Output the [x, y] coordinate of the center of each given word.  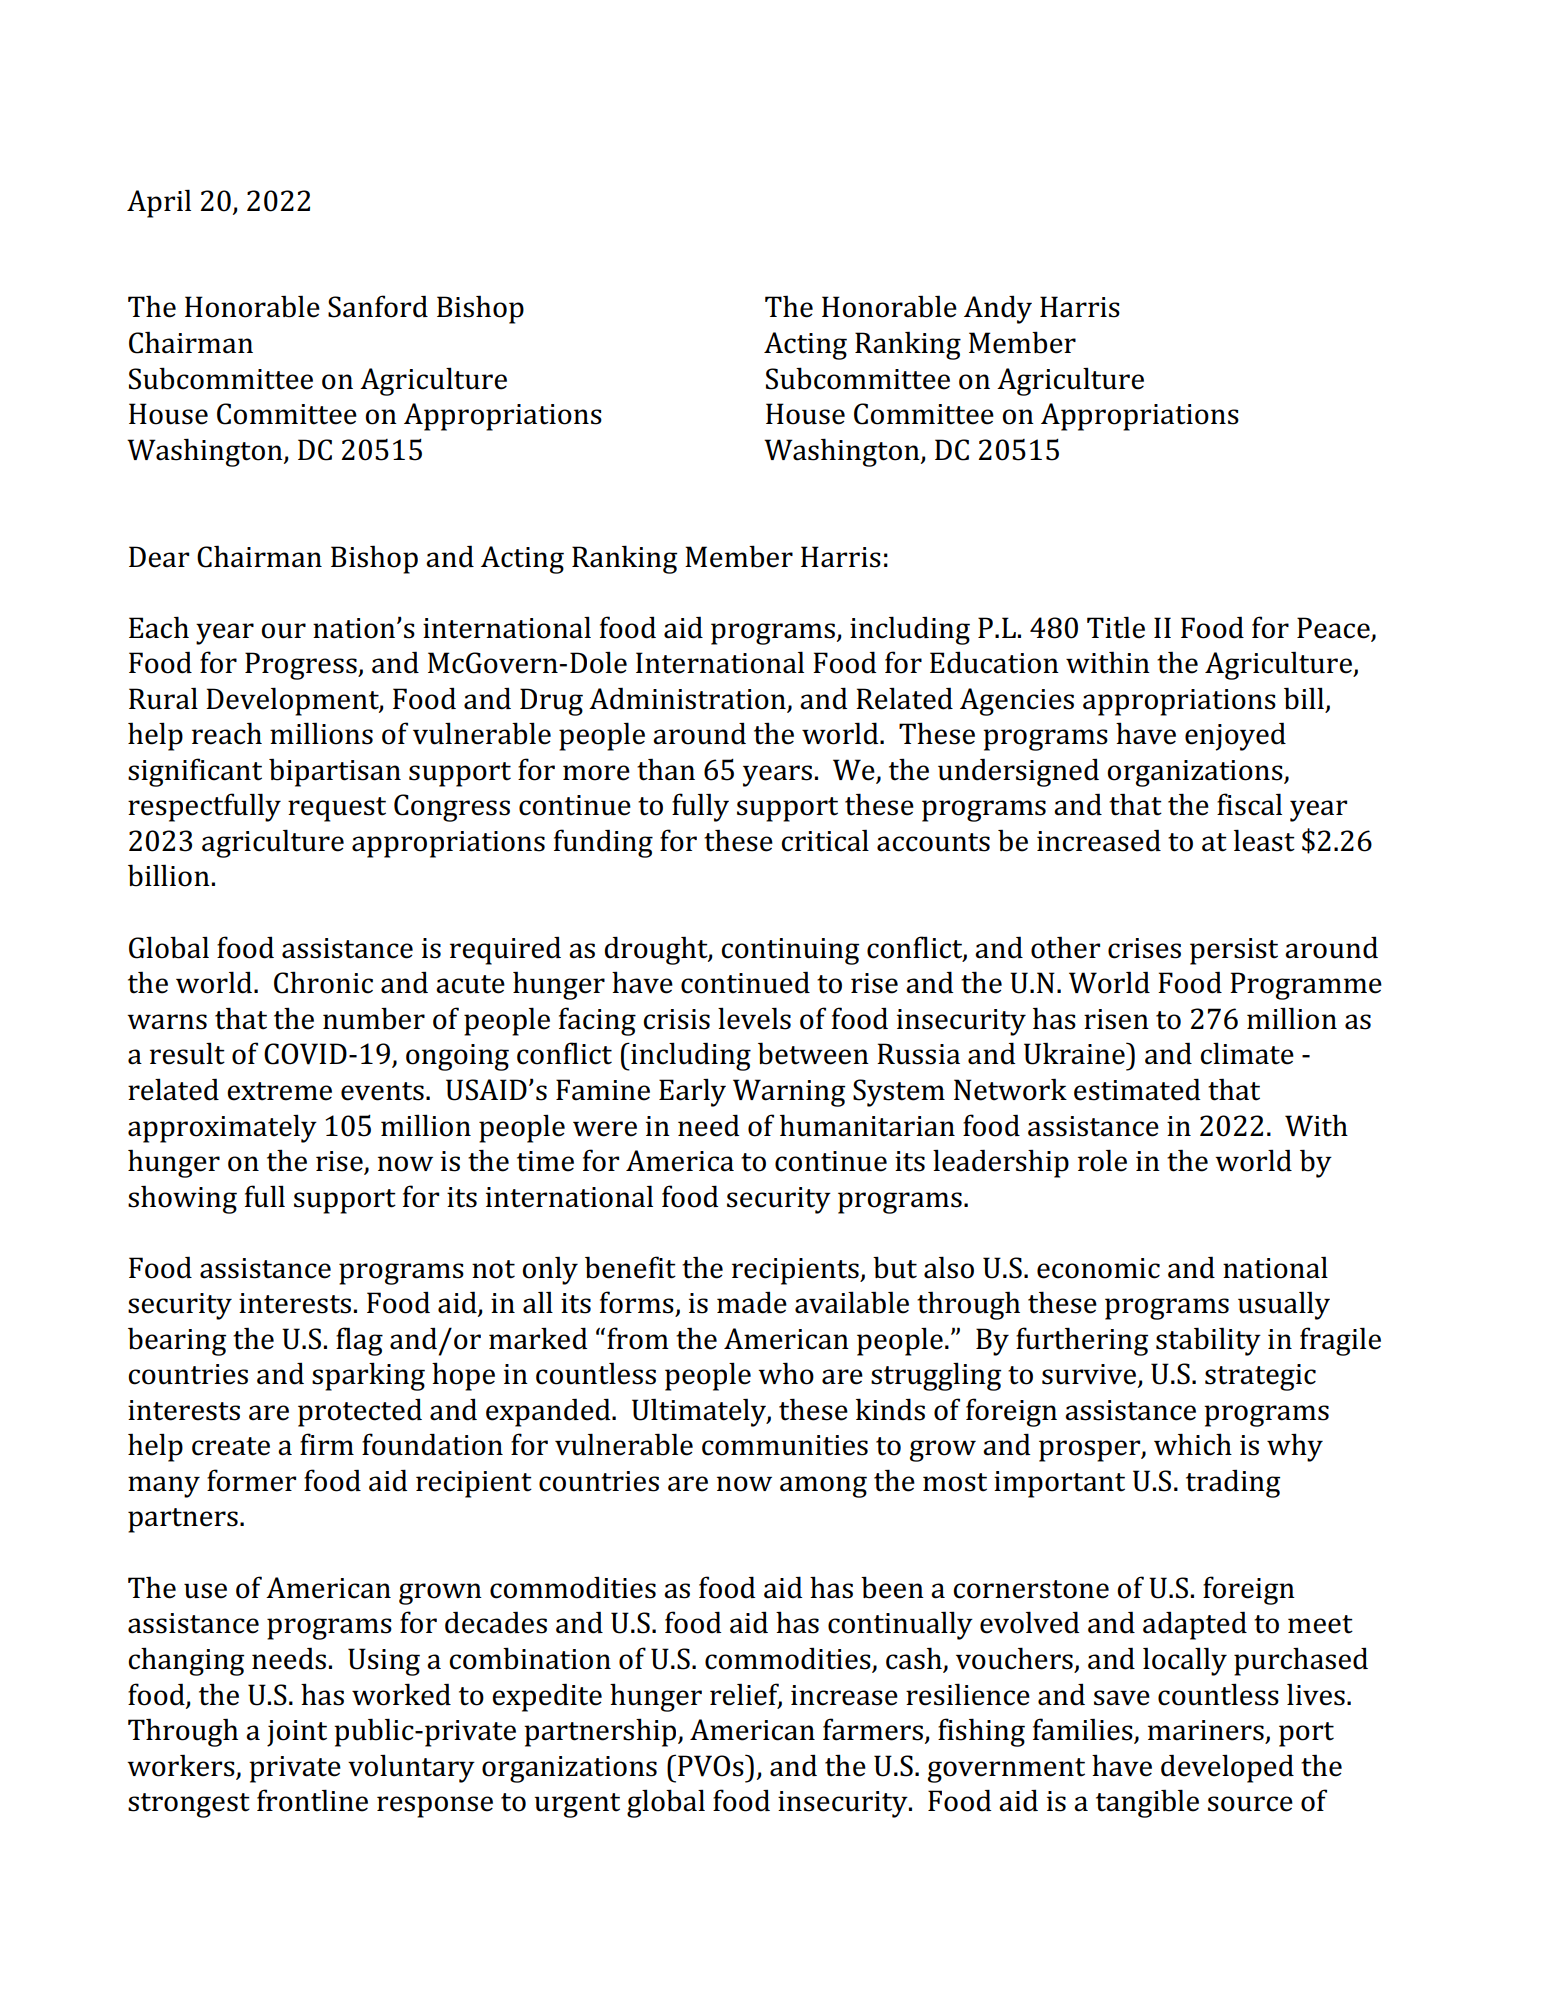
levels [754, 1018]
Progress [302, 666]
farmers [873, 1729]
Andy [998, 309]
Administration [687, 698]
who [786, 1373]
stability [1208, 1341]
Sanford [378, 306]
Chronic [323, 982]
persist [1234, 951]
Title [1116, 627]
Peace [1333, 628]
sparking [368, 1376]
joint [297, 1733]
